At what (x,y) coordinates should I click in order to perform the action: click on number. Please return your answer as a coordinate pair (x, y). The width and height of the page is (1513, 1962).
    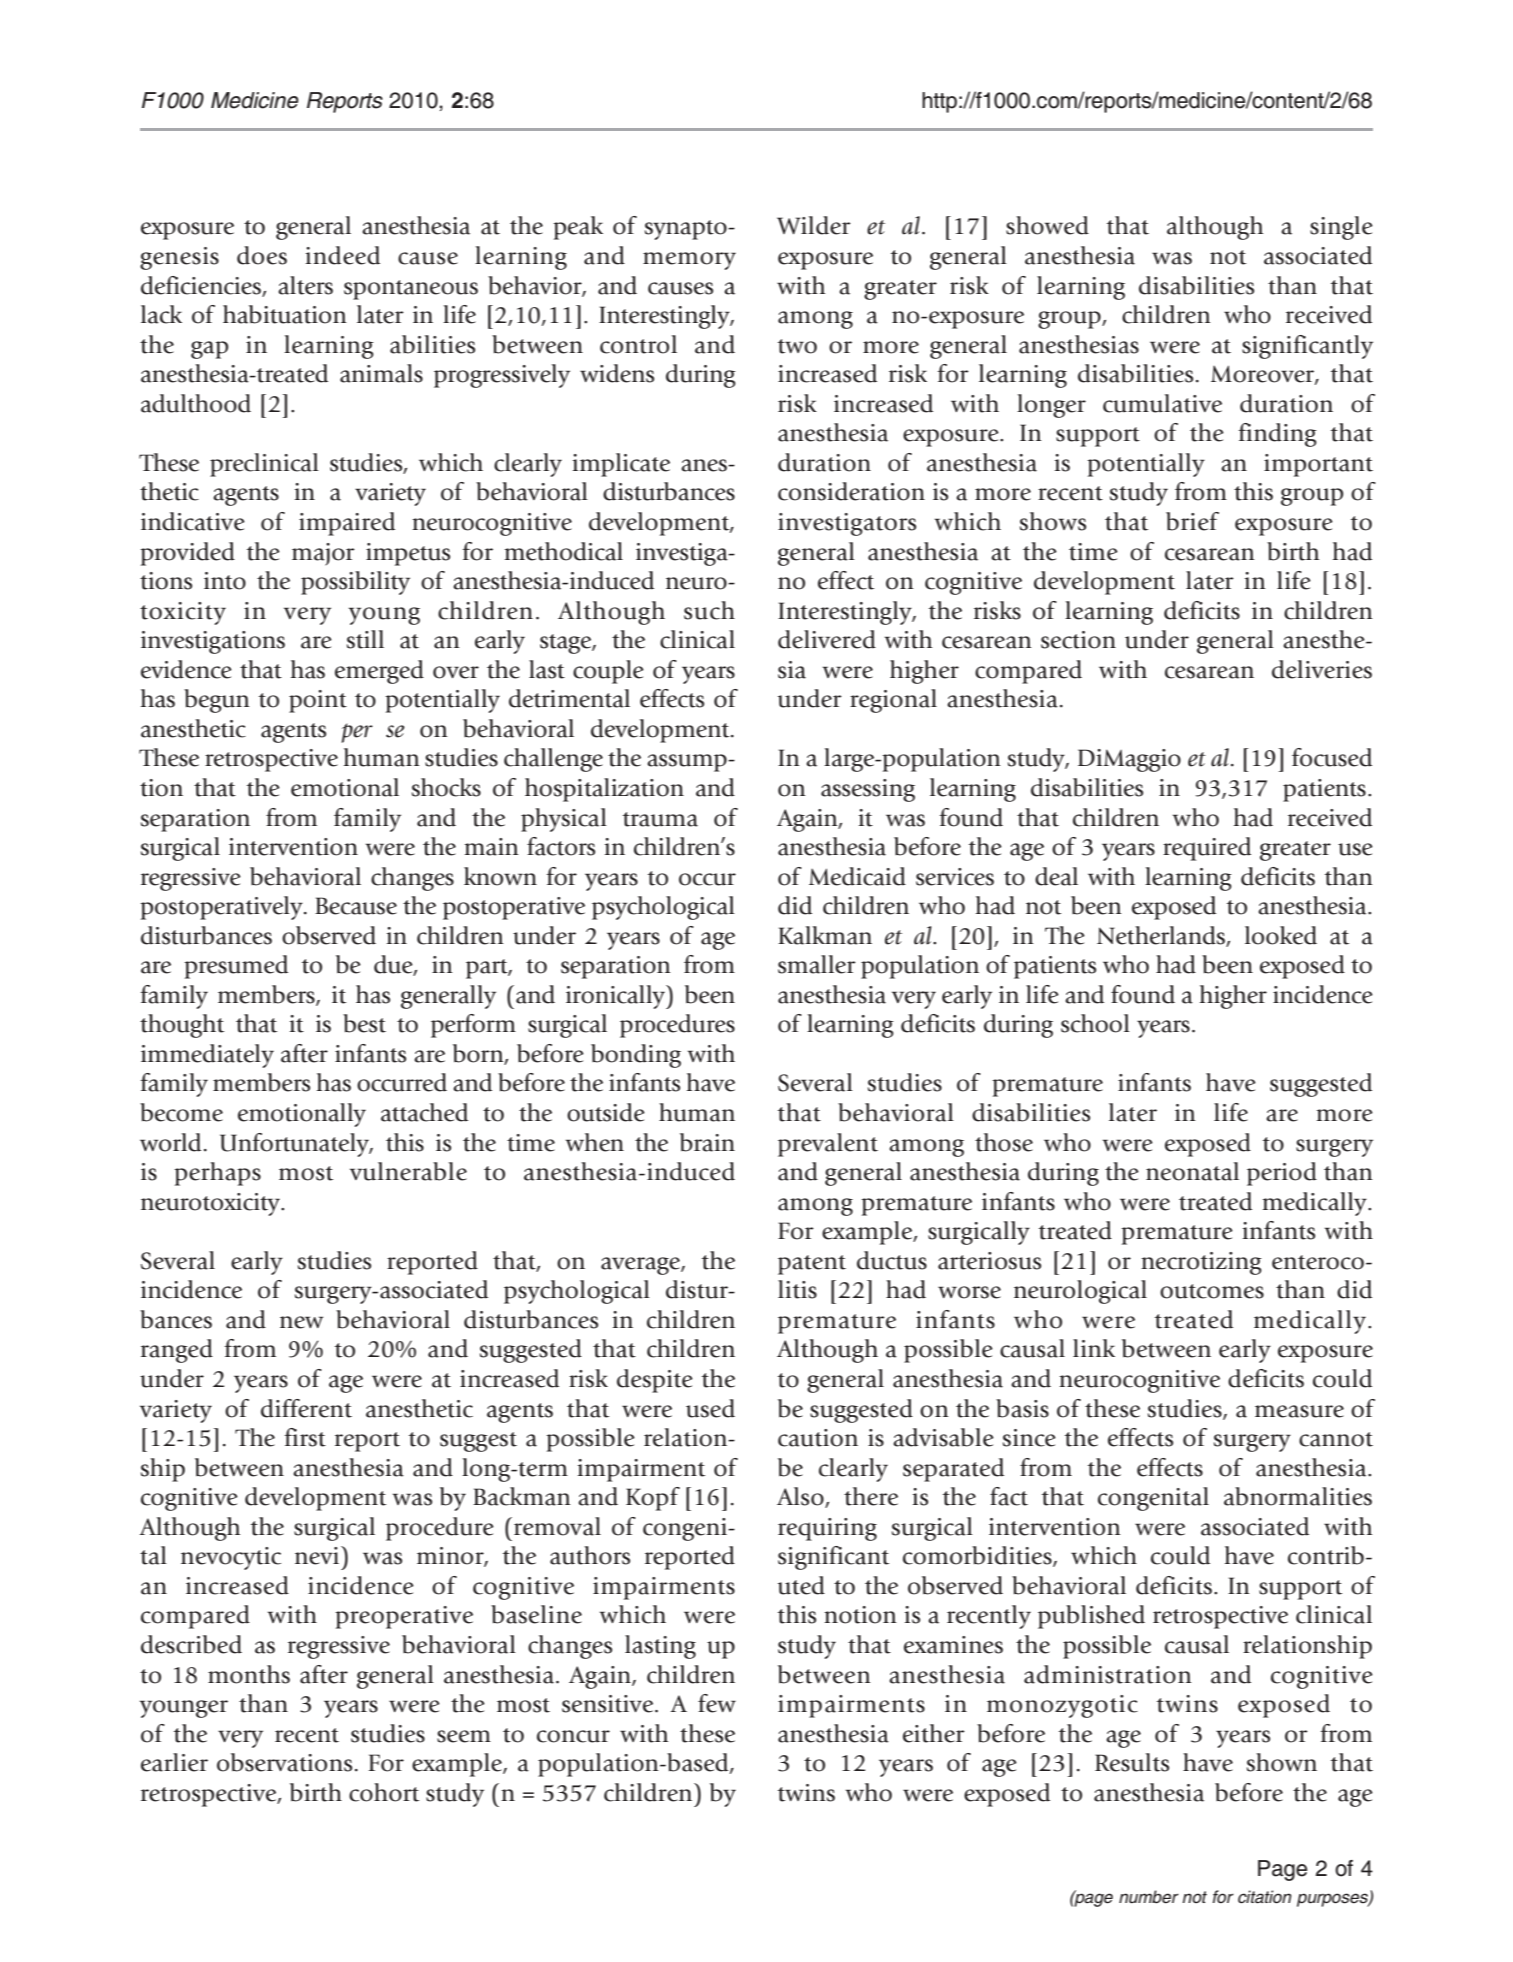
    Looking at the image, I should click on (1149, 1897).
